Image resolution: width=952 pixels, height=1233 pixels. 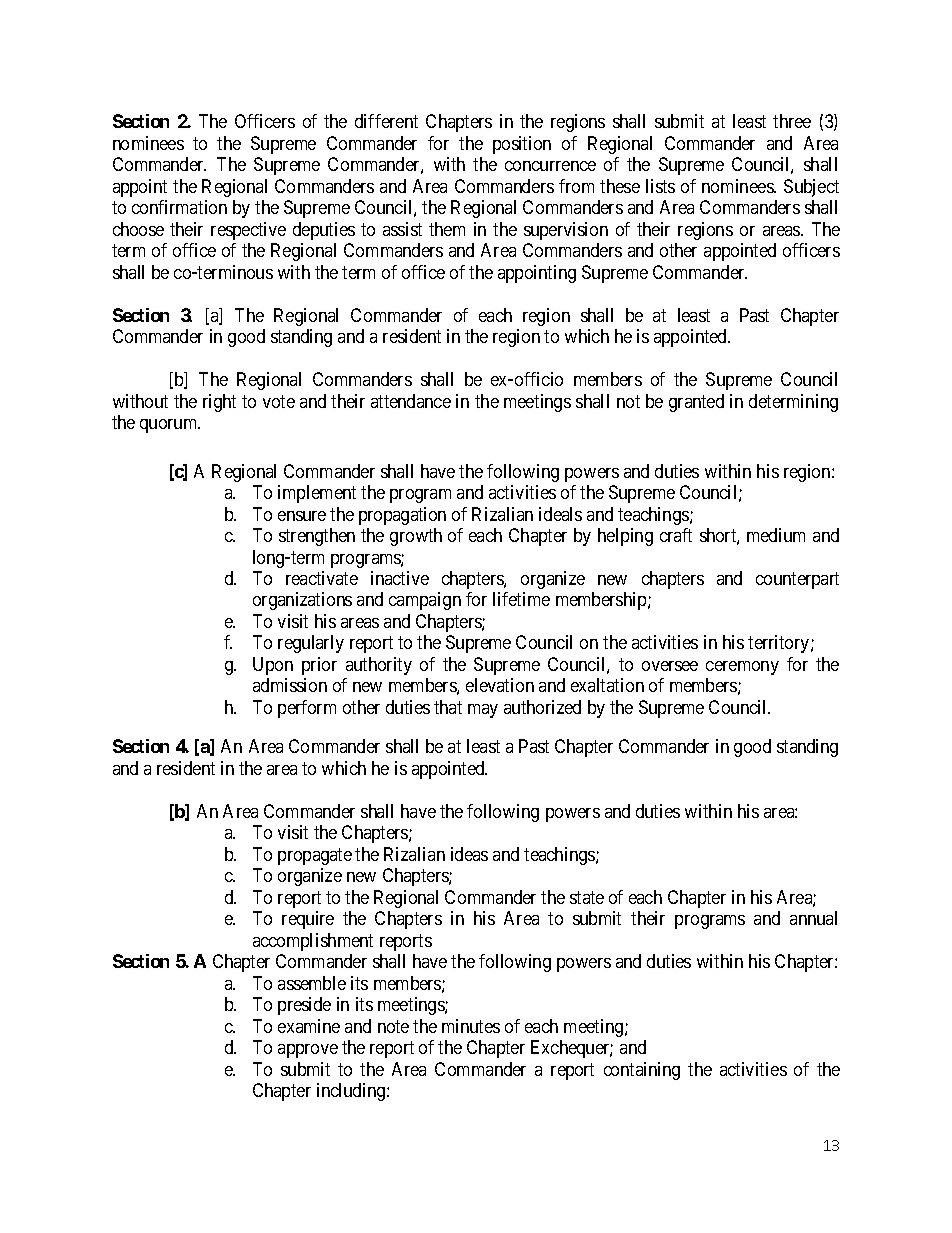 What do you see at coordinates (521, 599) in the screenshot?
I see `lifetime` at bounding box center [521, 599].
